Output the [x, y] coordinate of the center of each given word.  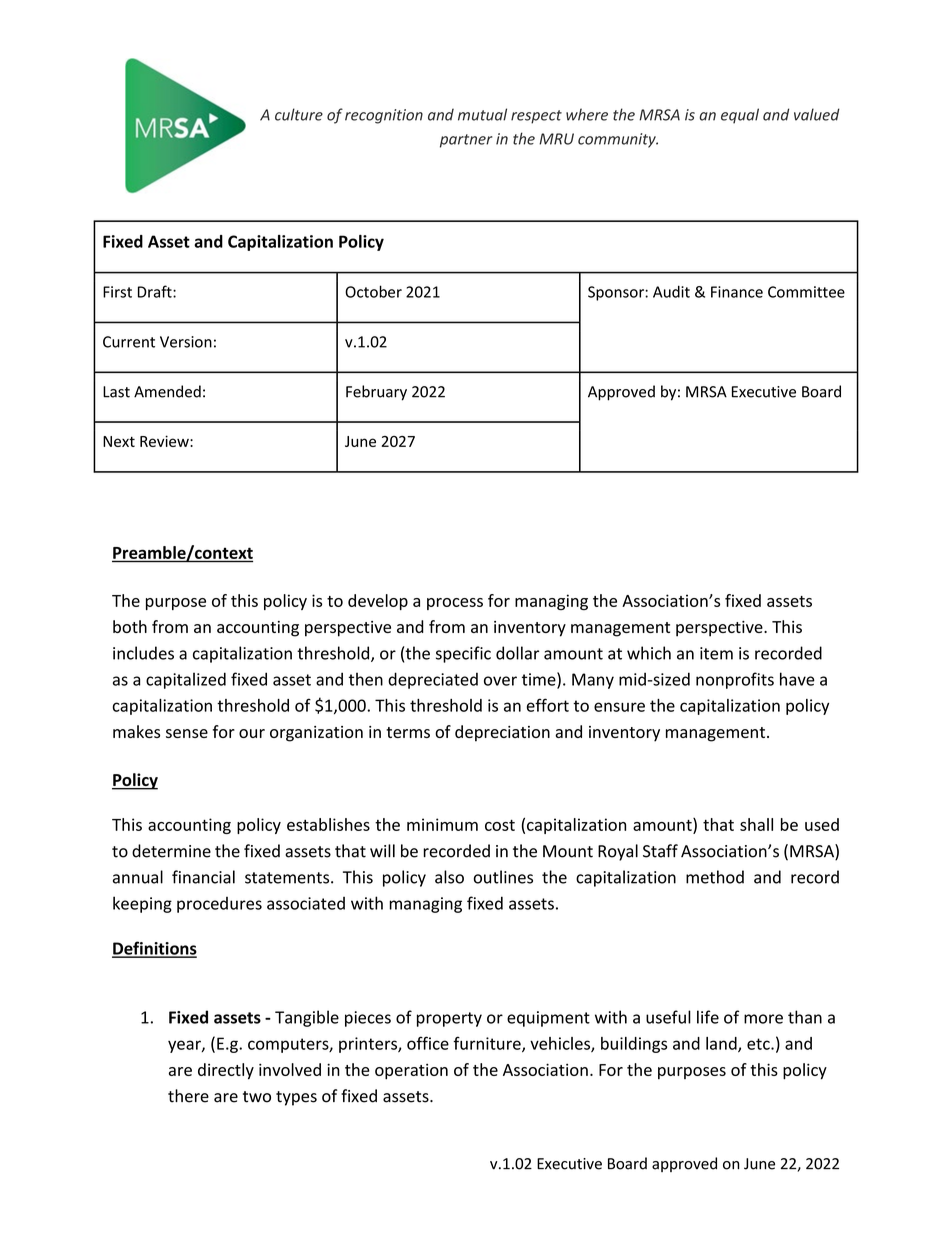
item [716, 653]
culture [299, 114]
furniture [488, 1044]
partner [466, 141]
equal [740, 116]
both [130, 626]
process [455, 604]
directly [226, 1071]
